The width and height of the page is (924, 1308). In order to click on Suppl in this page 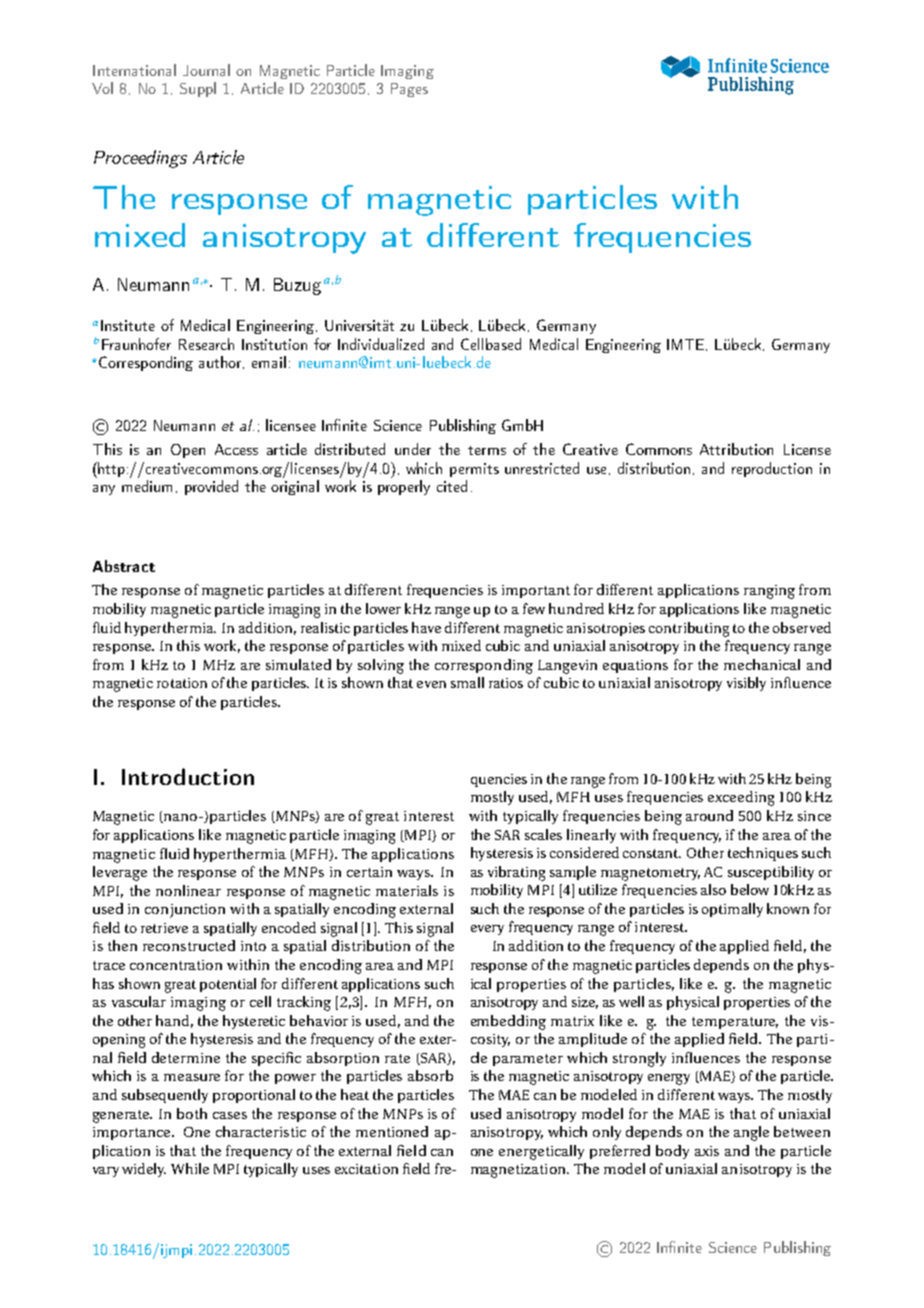, I will do `click(198, 89)`.
